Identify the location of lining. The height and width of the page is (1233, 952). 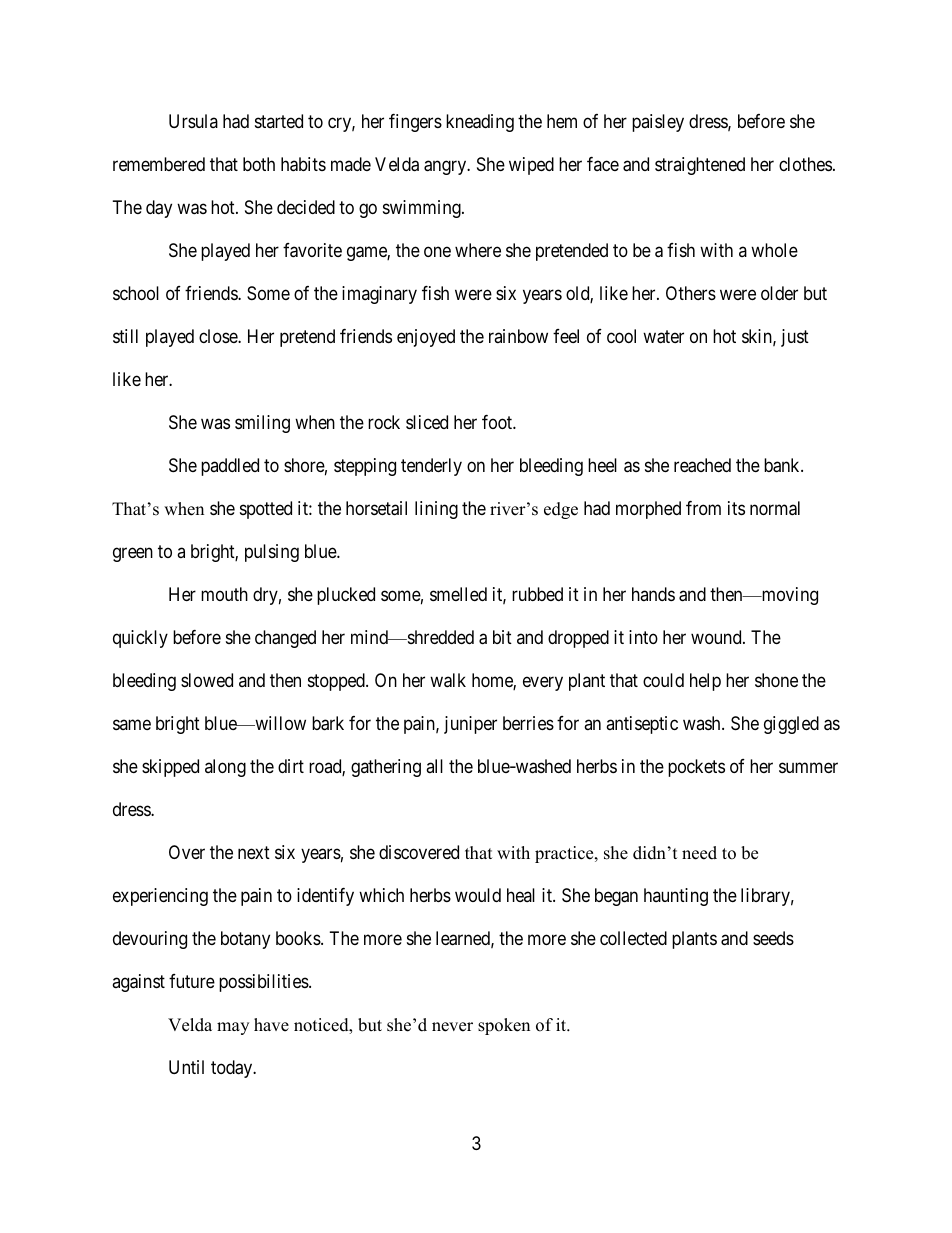
(436, 510).
